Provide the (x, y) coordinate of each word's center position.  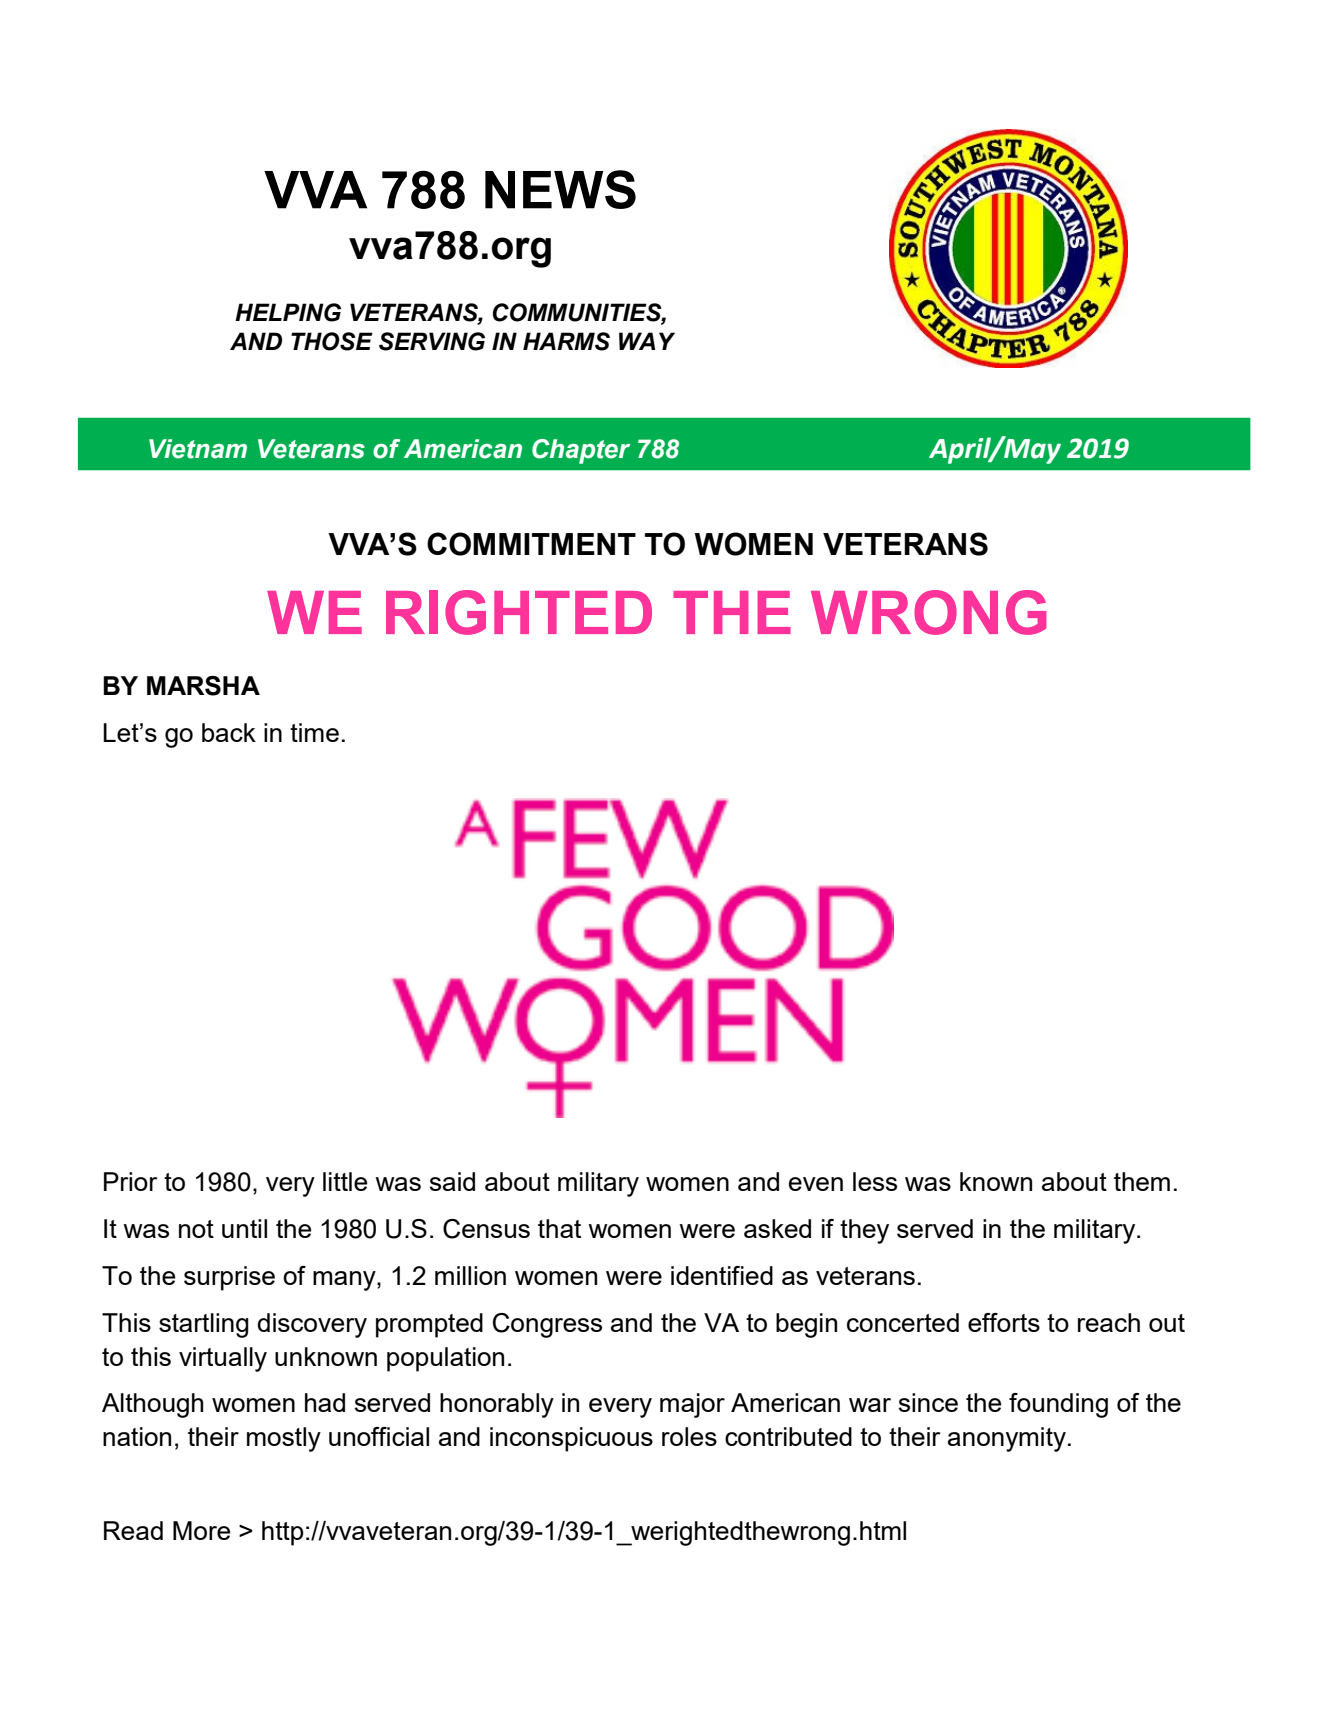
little (345, 1181)
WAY (647, 341)
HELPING (288, 312)
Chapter (581, 451)
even (816, 1184)
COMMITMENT (531, 544)
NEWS (560, 189)
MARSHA (203, 686)
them (1142, 1181)
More (201, 1530)
